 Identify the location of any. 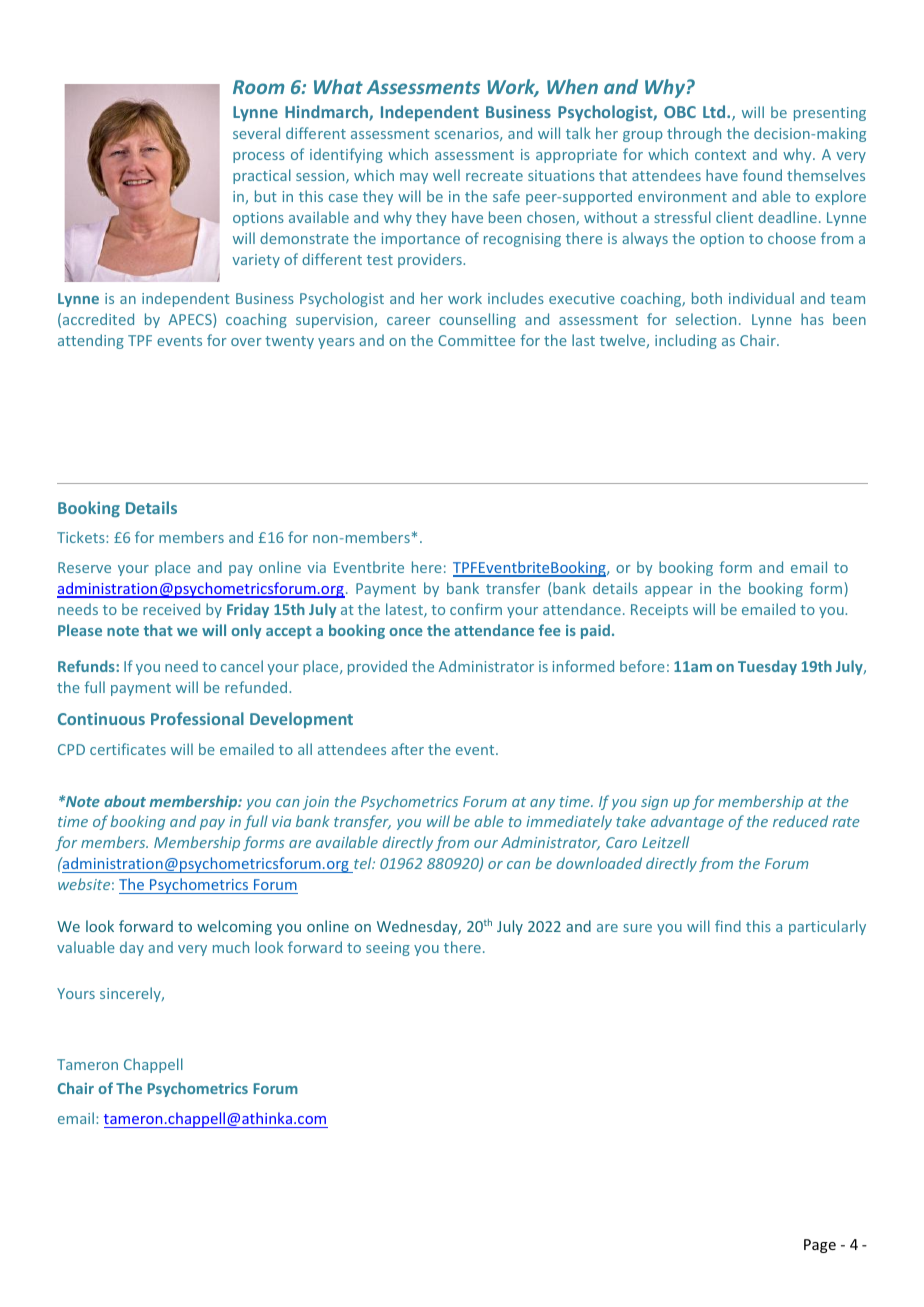
(542, 804).
